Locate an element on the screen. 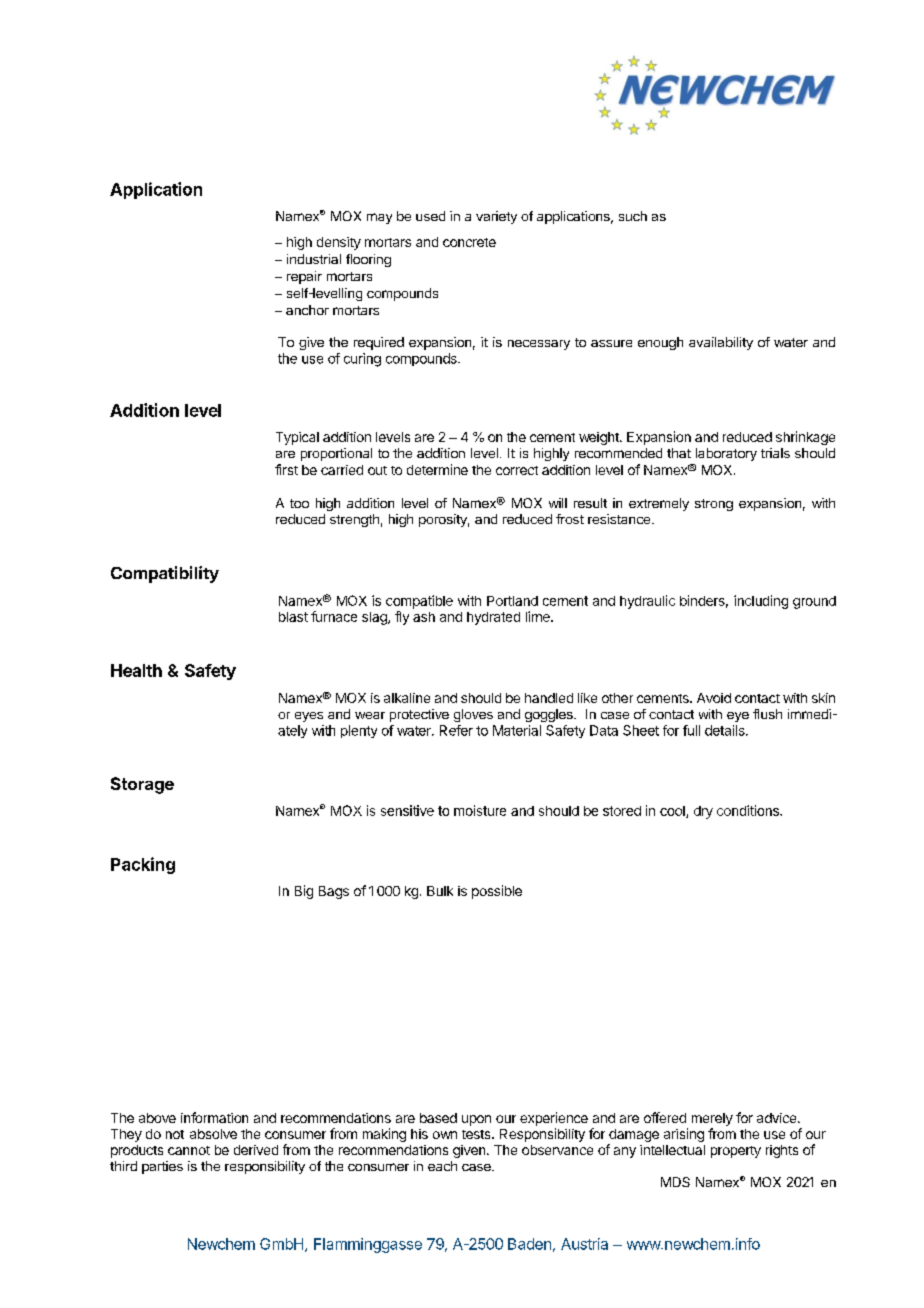 This screenshot has width=924, height=1308. repair is located at coordinates (304, 277).
